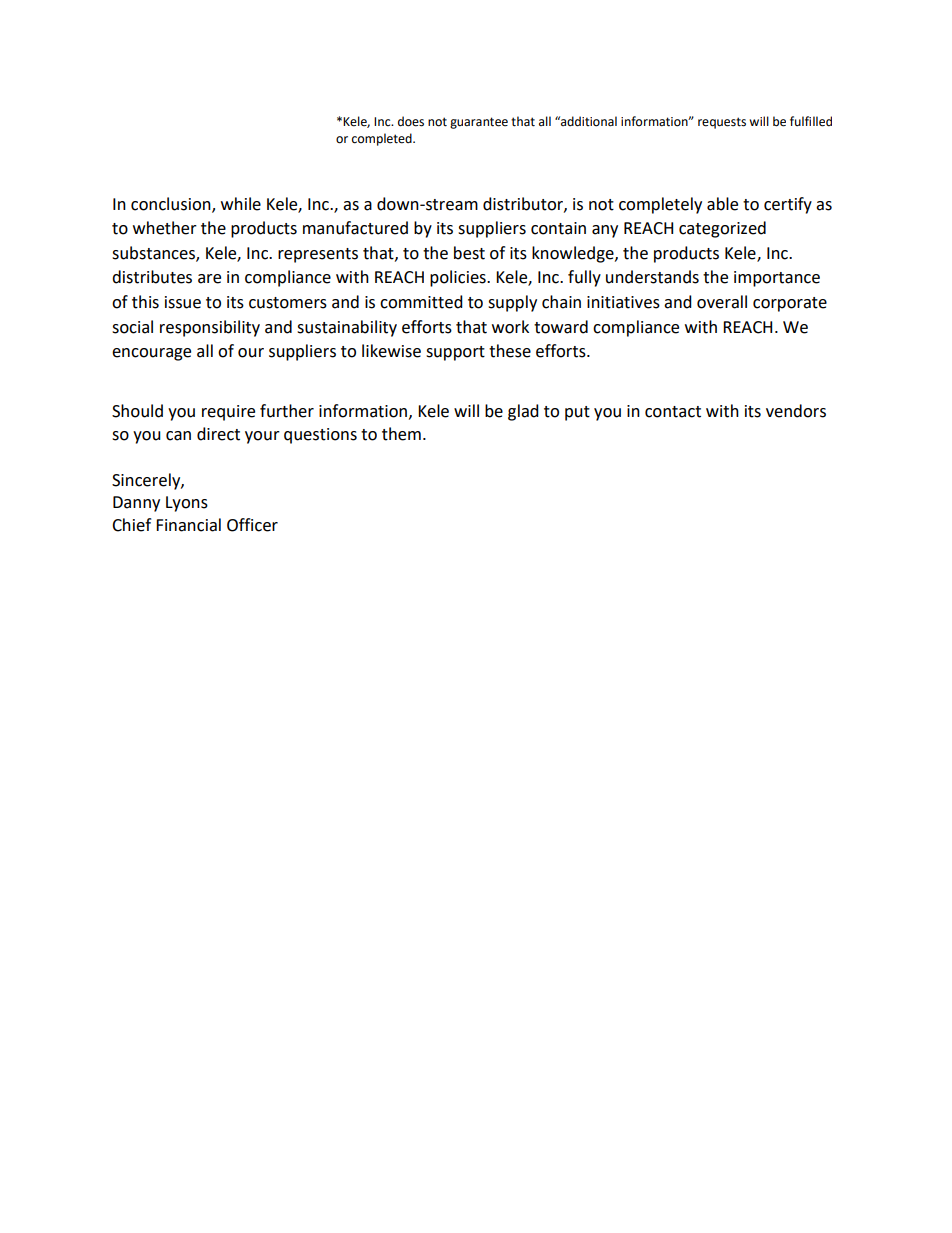 This screenshot has width=952, height=1233. Describe the element at coordinates (777, 279) in the screenshot. I see `importance` at that location.
